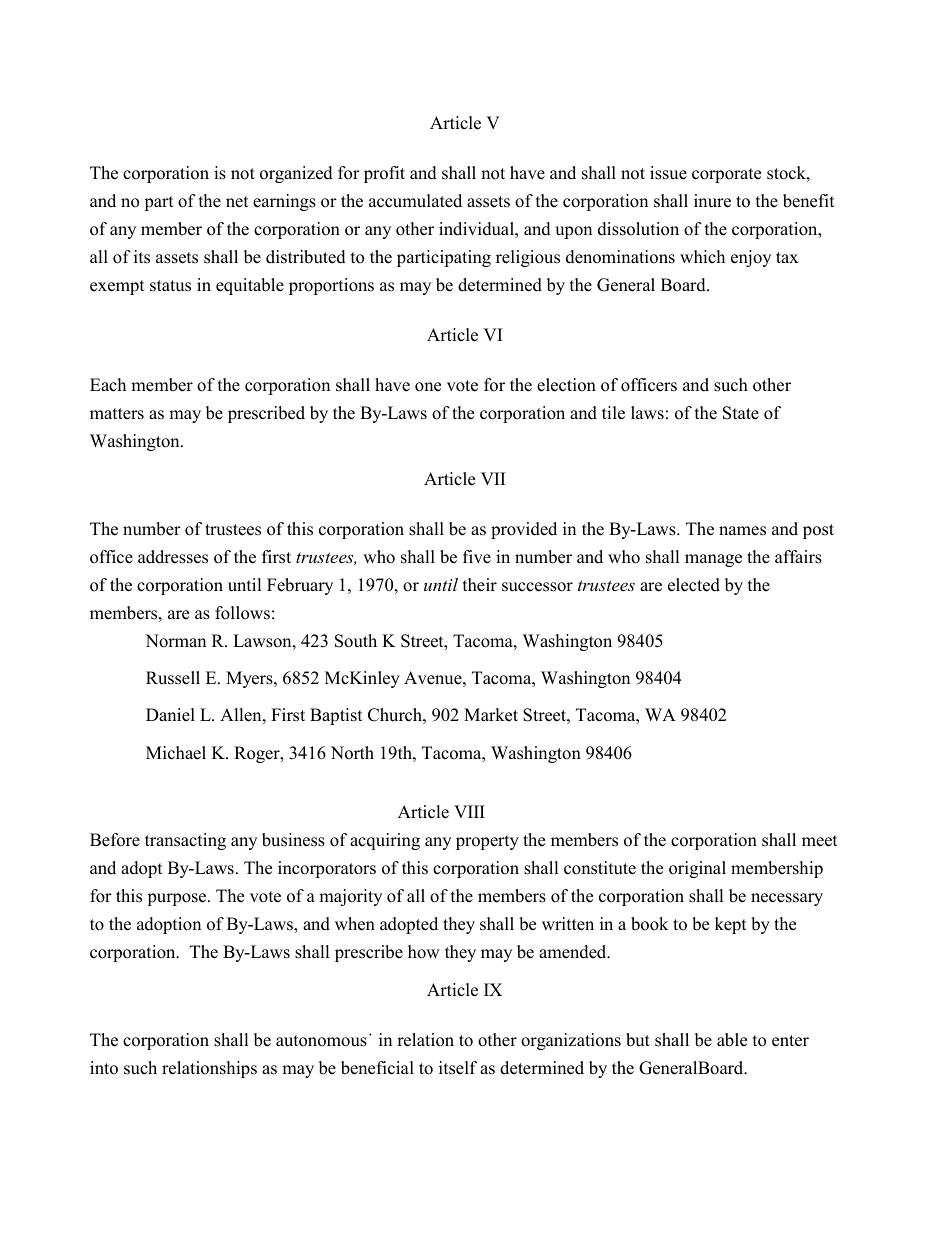  I want to click on matters, so click(117, 414).
